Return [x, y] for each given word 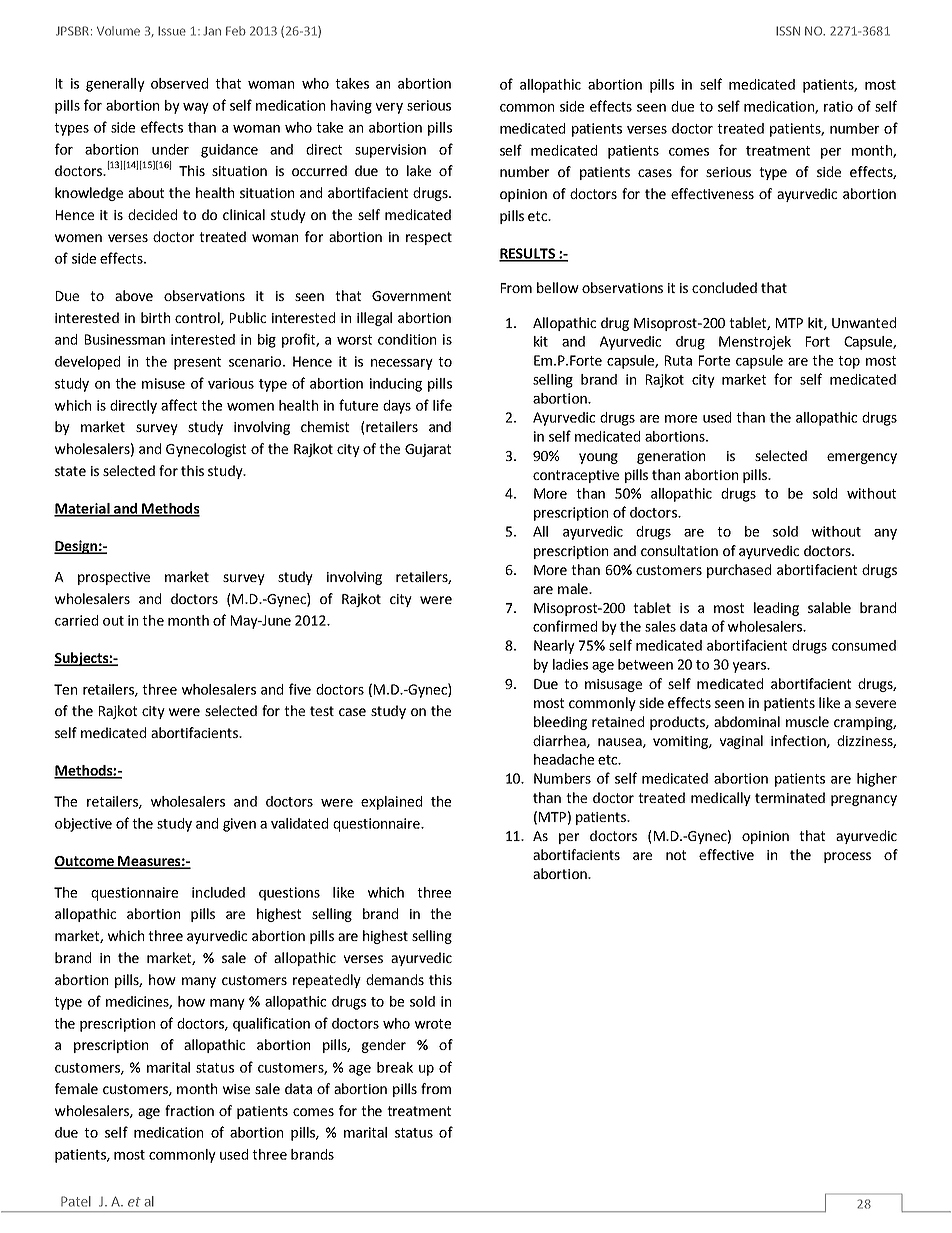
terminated [790, 797]
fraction [189, 1110]
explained [391, 803]
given [239, 825]
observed [179, 83]
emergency [862, 458]
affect [179, 405]
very [389, 108]
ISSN [788, 31]
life [442, 405]
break [395, 1067]
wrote [433, 1024]
